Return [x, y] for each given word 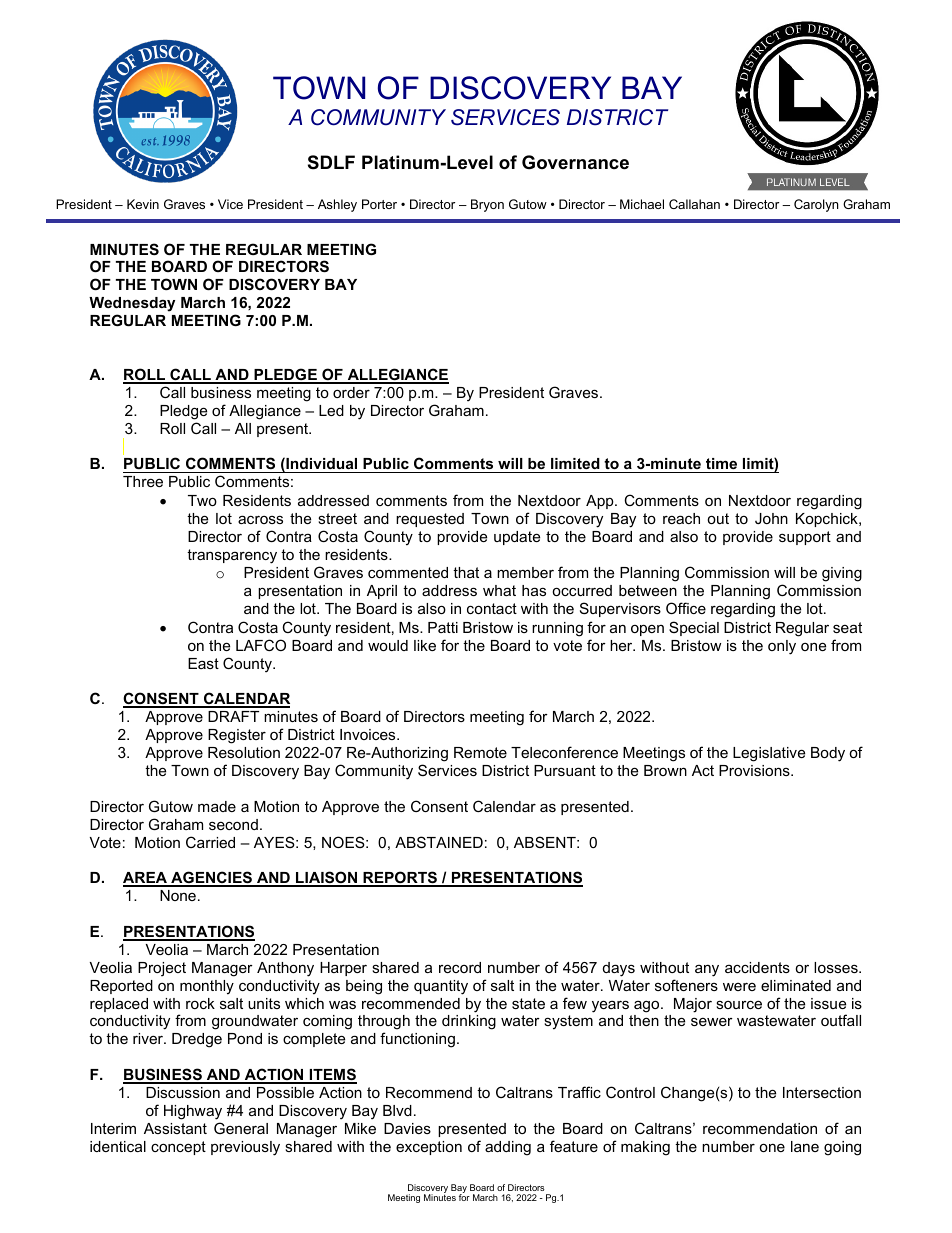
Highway [193, 1112]
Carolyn [816, 205]
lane [805, 1146]
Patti [443, 627]
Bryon [487, 205]
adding [508, 1148]
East [203, 663]
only [782, 647]
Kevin [143, 204]
